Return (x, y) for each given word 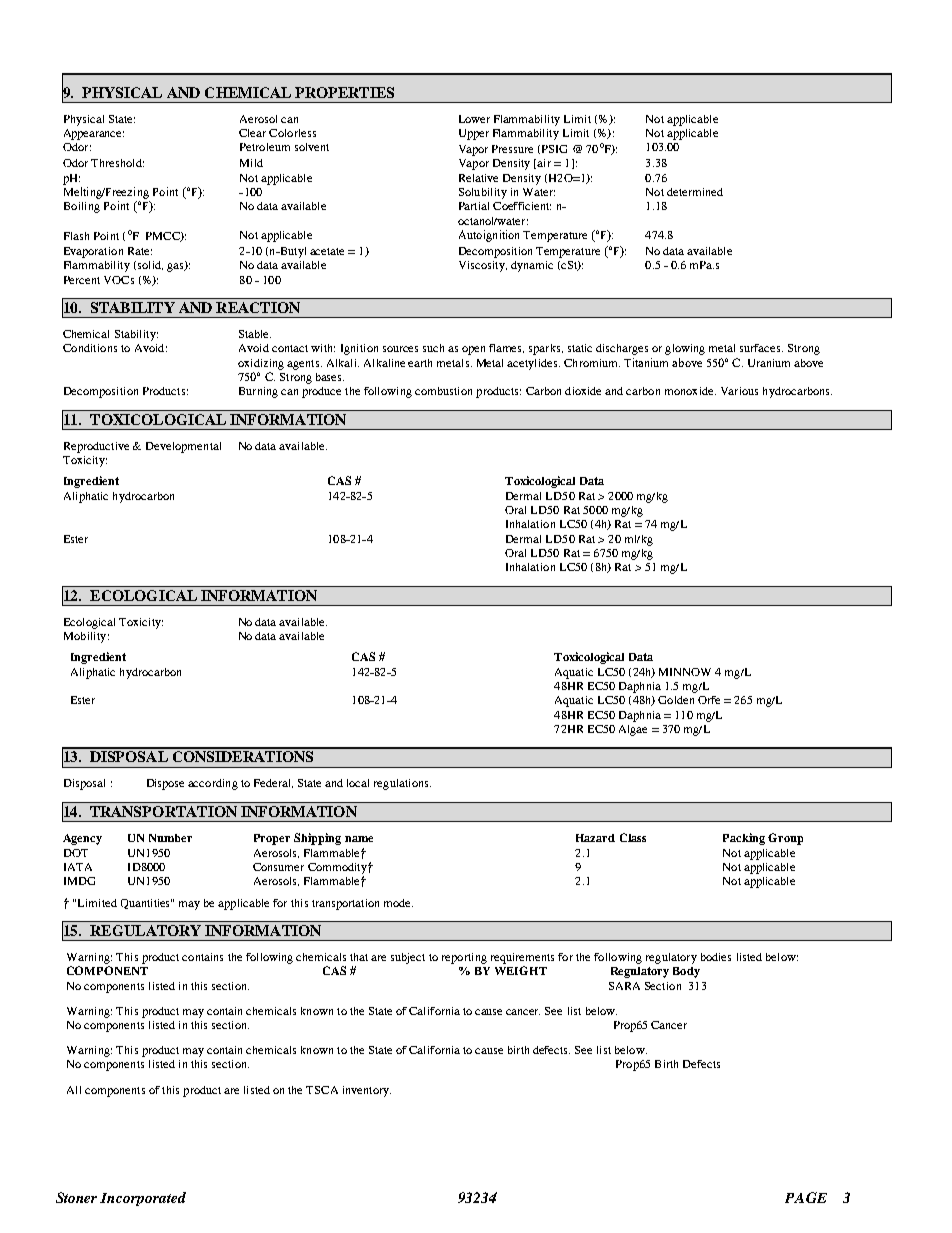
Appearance (94, 134)
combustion (443, 391)
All (74, 1090)
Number (170, 838)
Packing (744, 839)
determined (695, 192)
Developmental (183, 447)
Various (739, 391)
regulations (402, 784)
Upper (474, 134)
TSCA (322, 1090)
